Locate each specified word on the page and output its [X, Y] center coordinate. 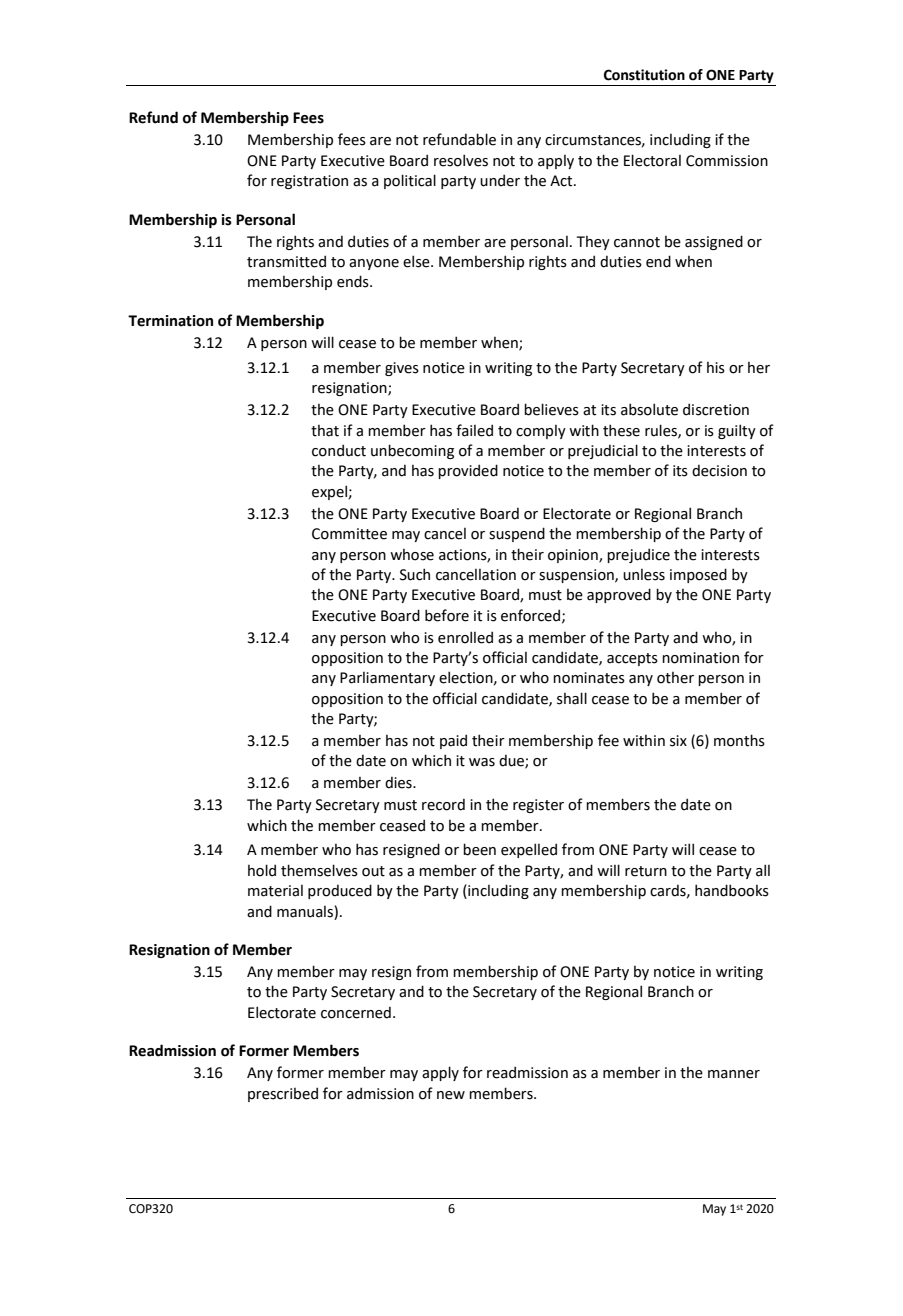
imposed [698, 575]
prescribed [283, 1094]
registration [309, 182]
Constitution [644, 75]
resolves [461, 160]
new [451, 1095]
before [447, 615]
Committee [349, 534]
